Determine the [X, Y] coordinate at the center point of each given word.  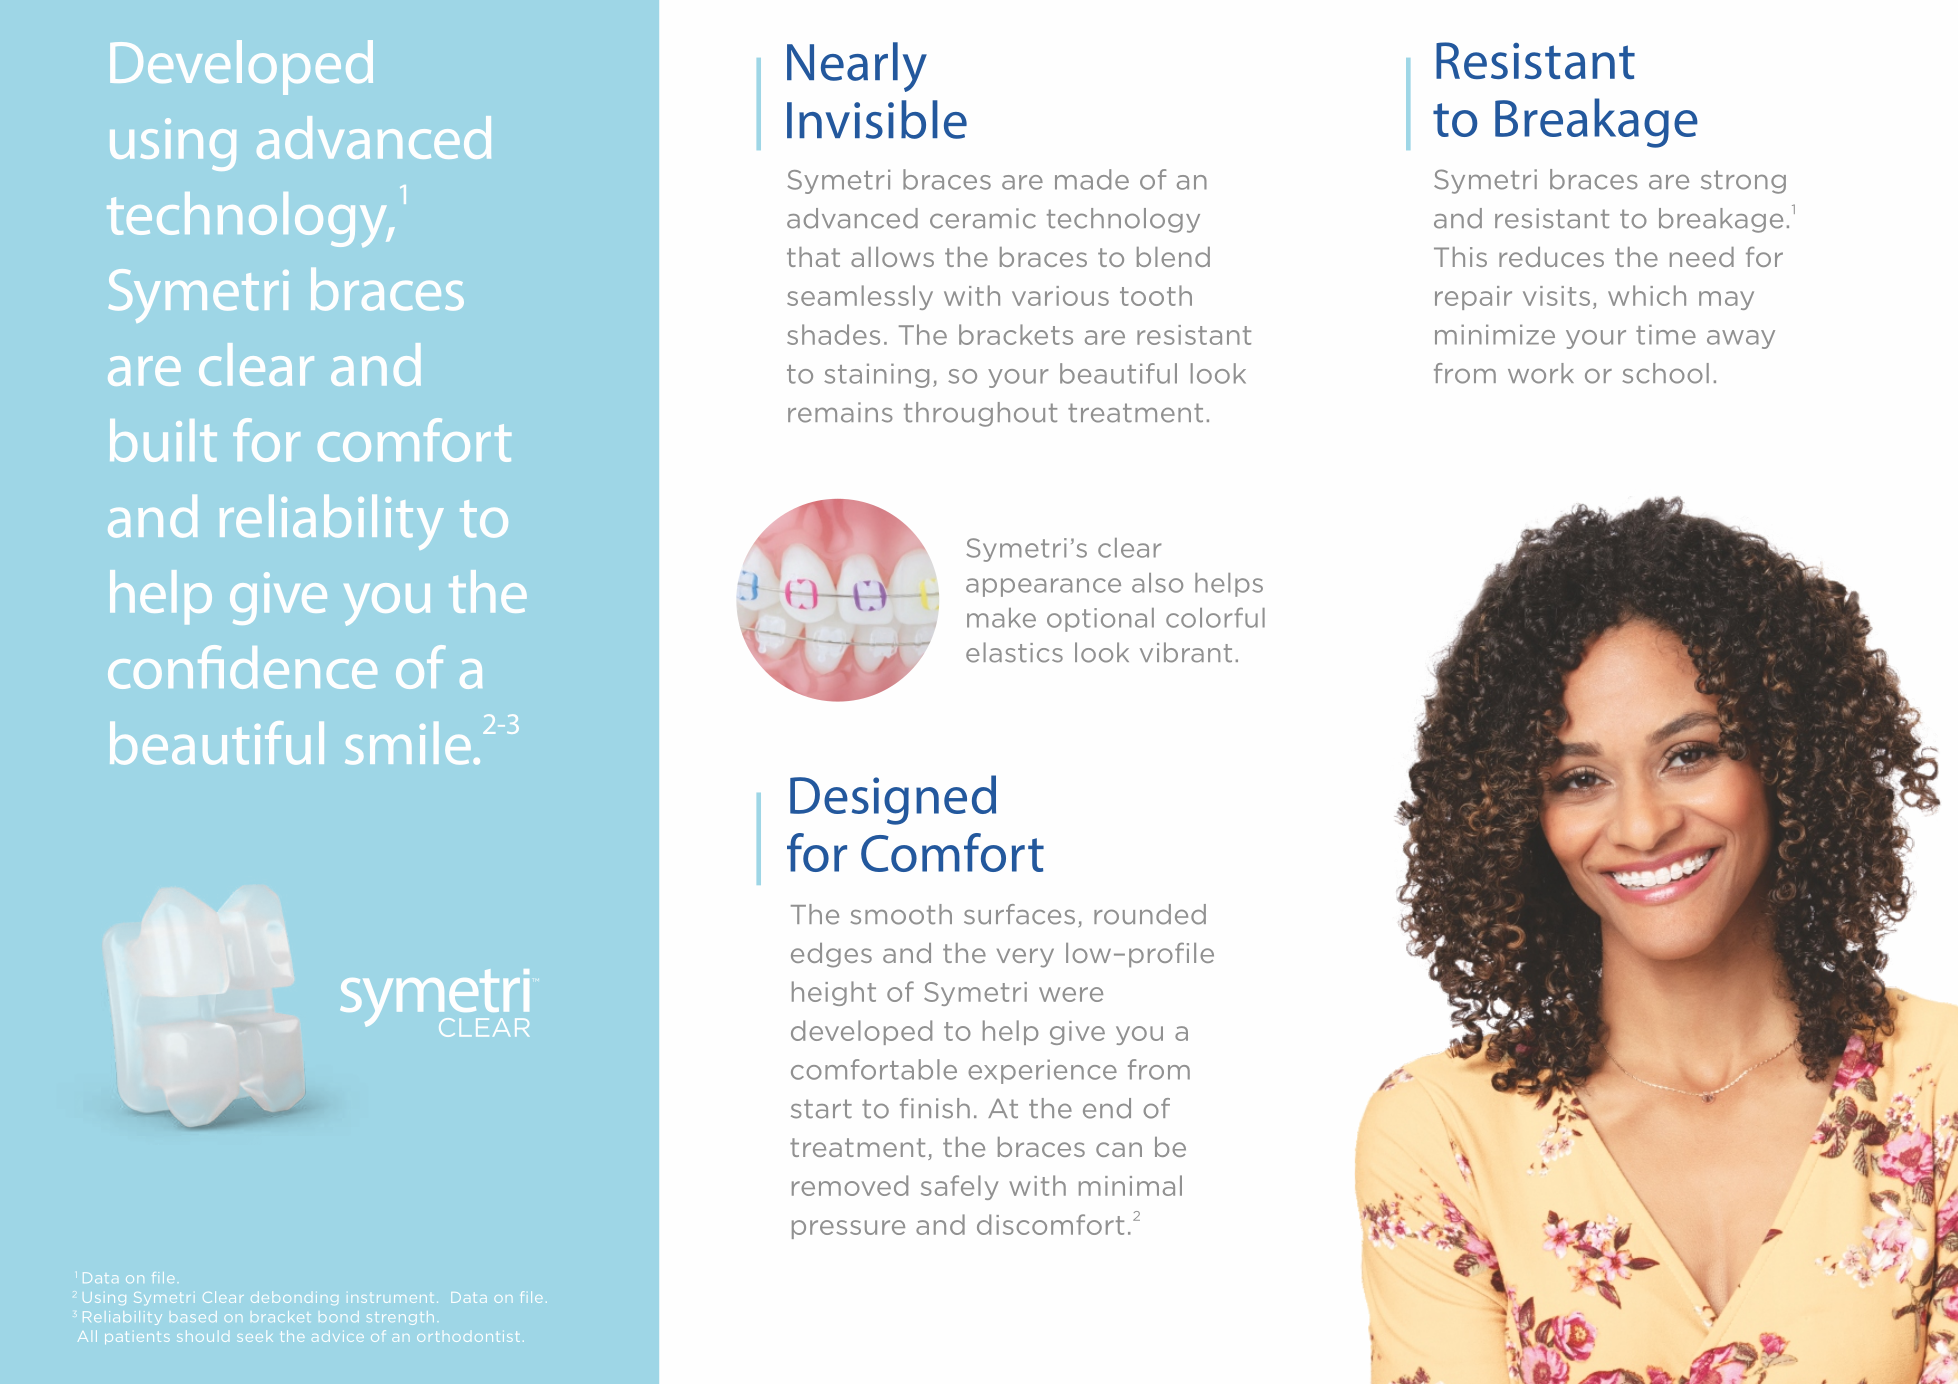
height [834, 993]
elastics [1014, 652]
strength [400, 1318]
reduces [1551, 257]
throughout [980, 414]
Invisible [877, 119]
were [1071, 994]
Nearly [857, 67]
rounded [1150, 914]
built [163, 440]
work [1541, 373]
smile [407, 743]
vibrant [1186, 652]
